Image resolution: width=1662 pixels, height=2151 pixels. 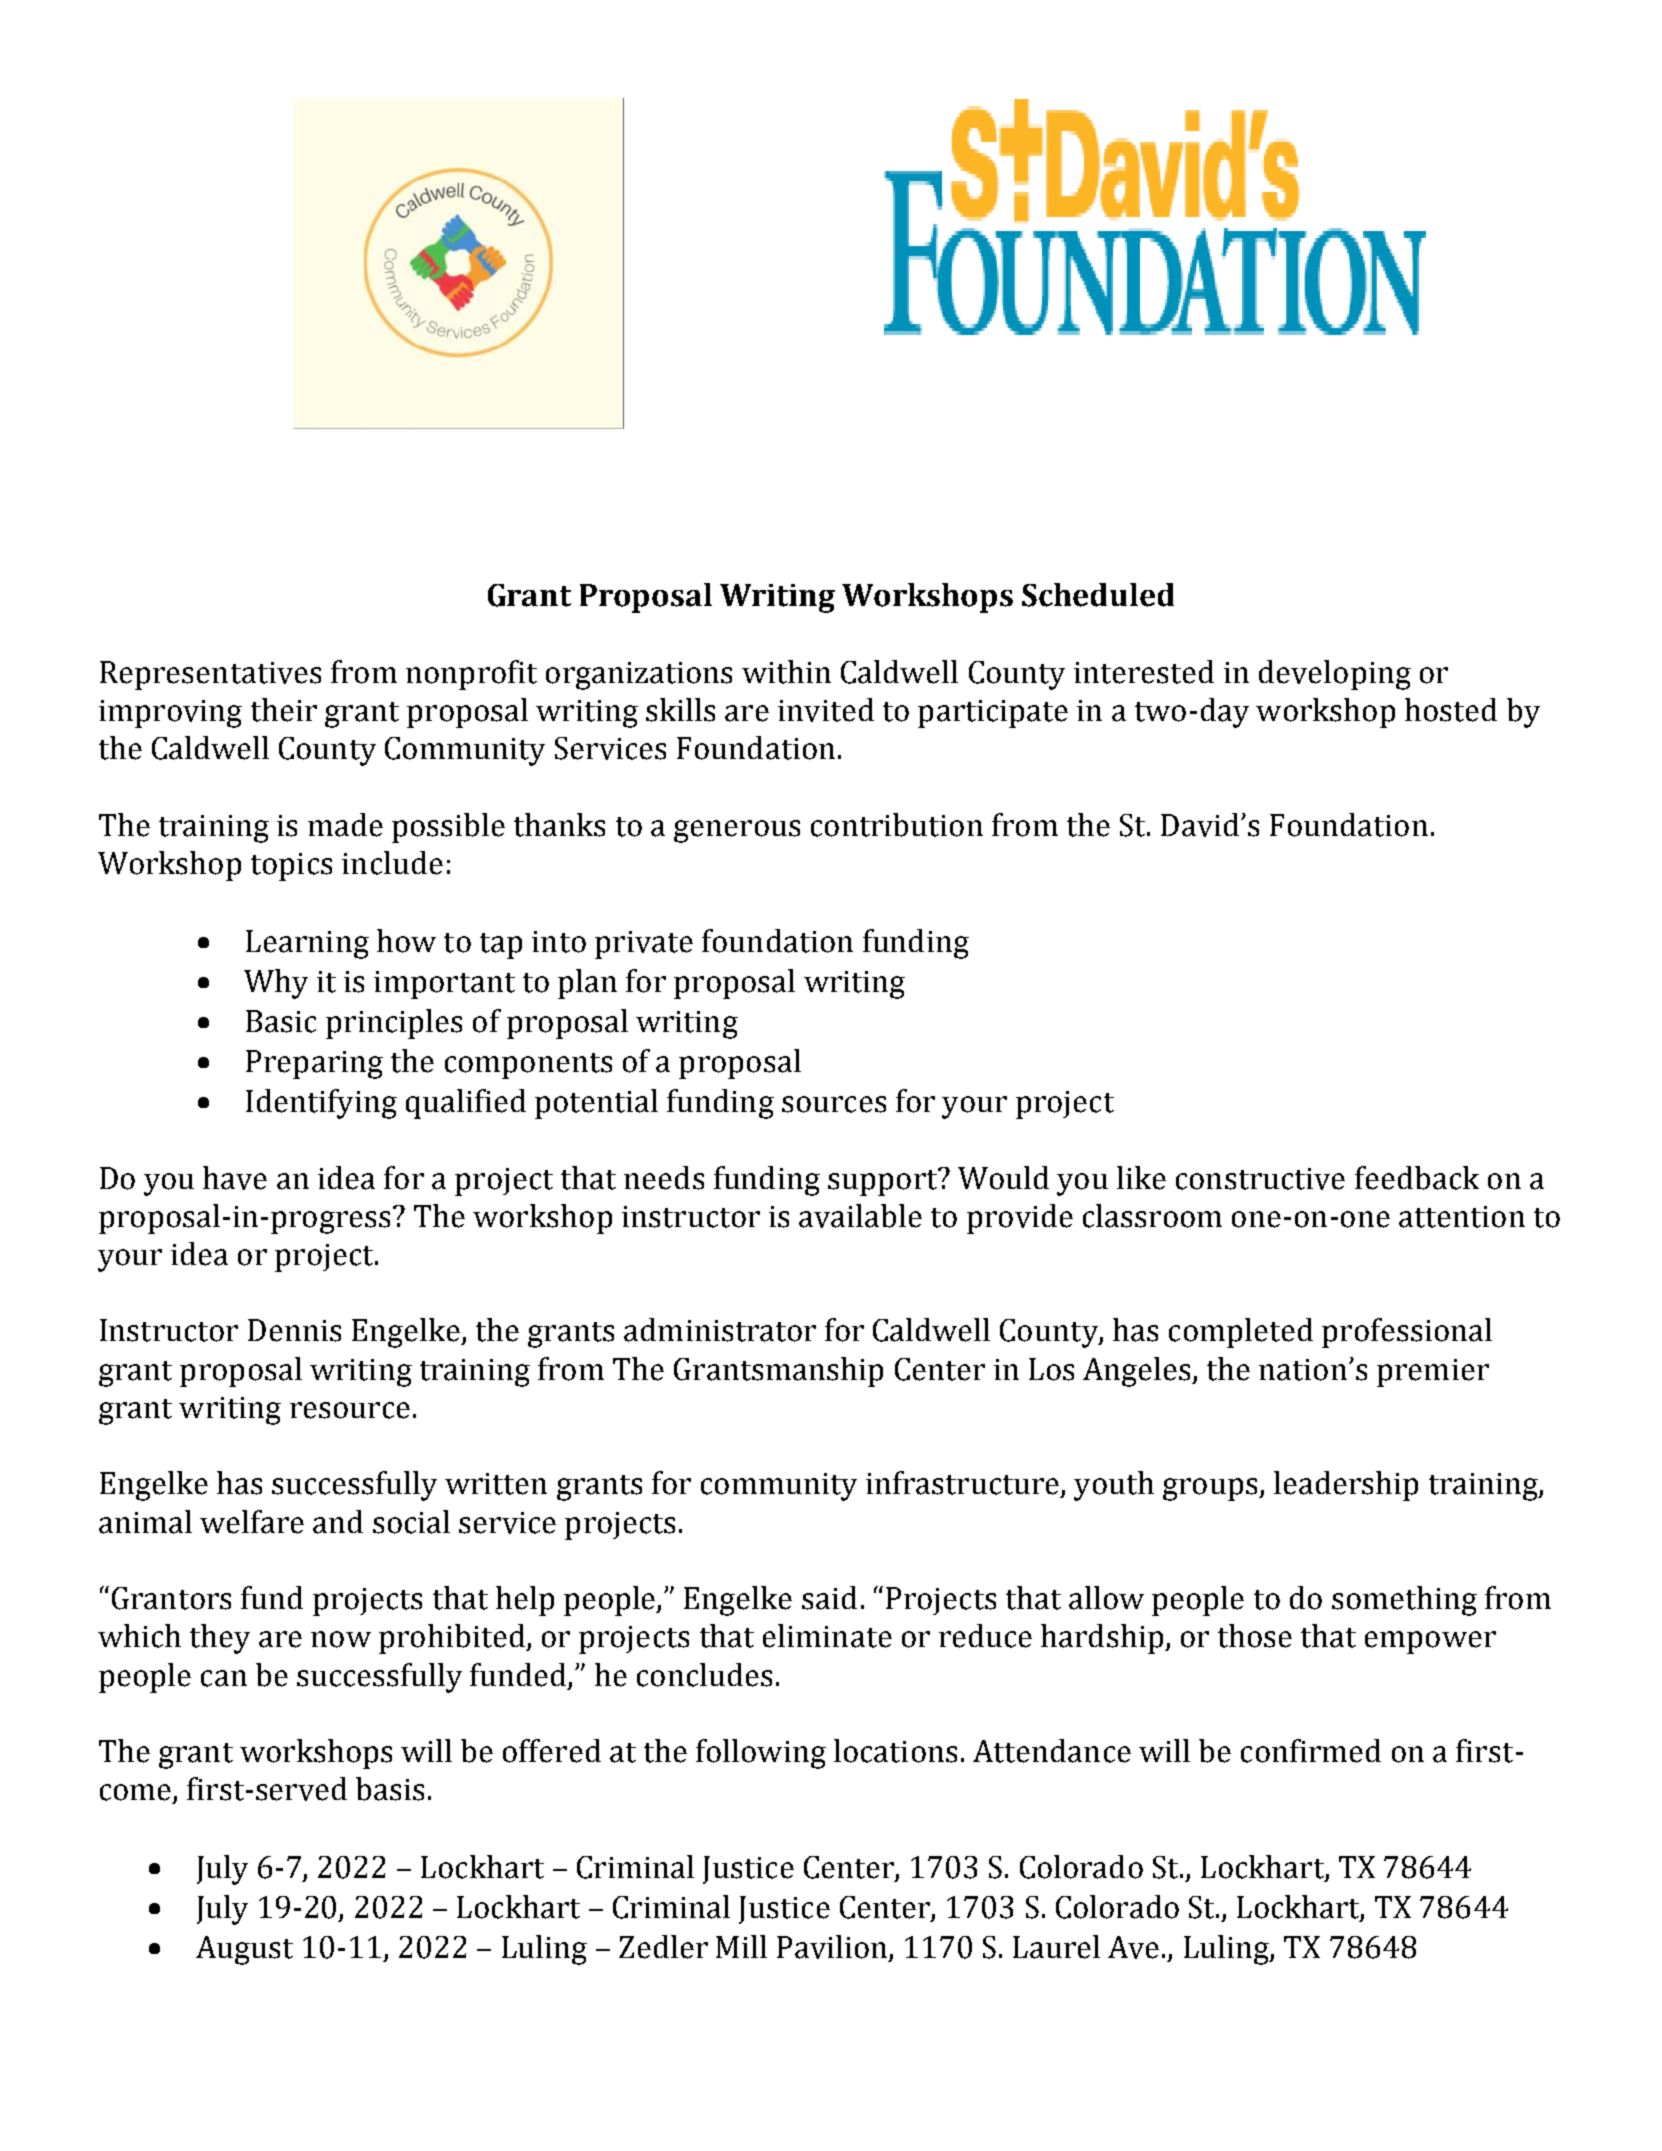 What do you see at coordinates (321, 1104) in the page?
I see `Identifying` at bounding box center [321, 1104].
